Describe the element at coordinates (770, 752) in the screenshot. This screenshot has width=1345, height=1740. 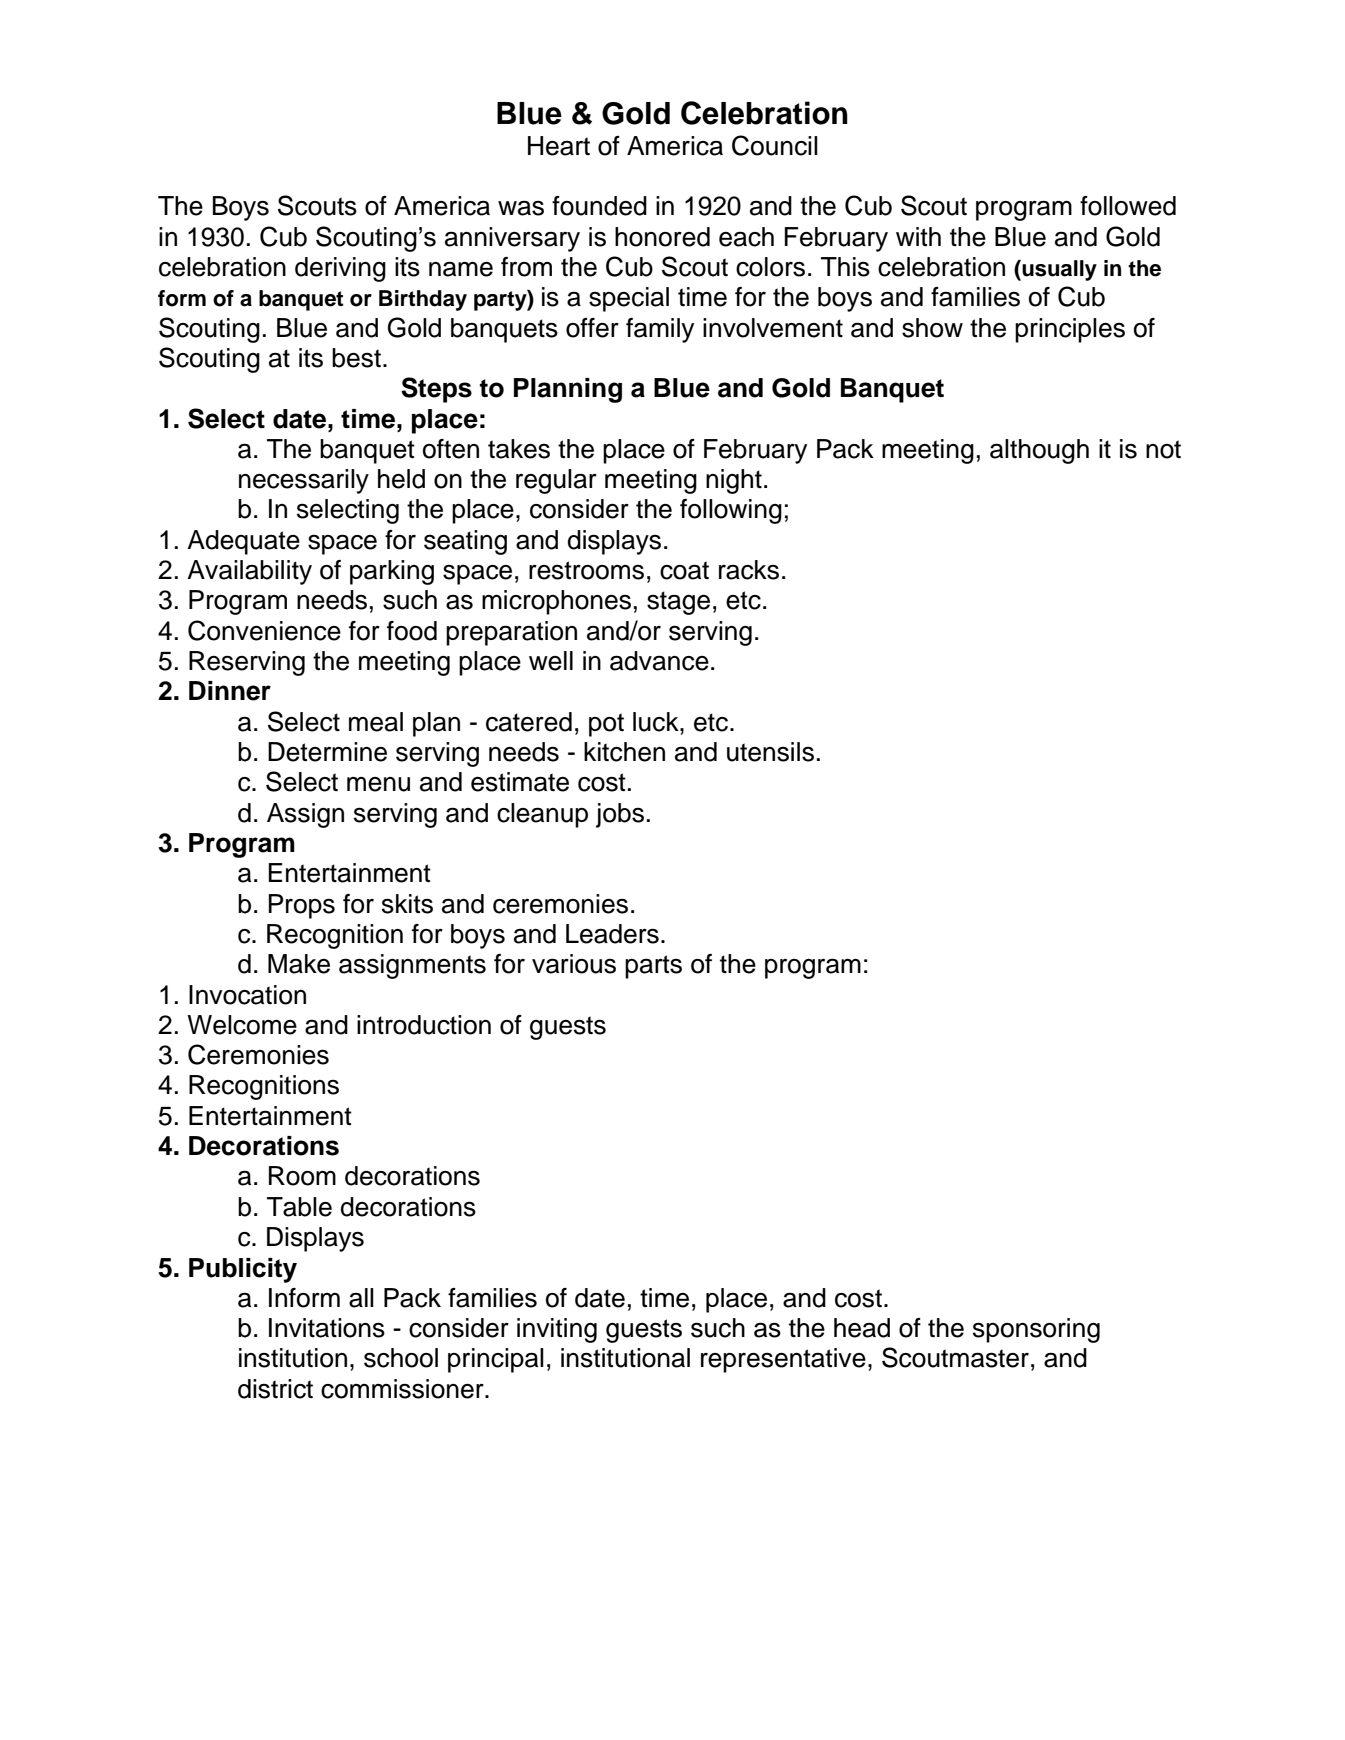
I see `utensils` at that location.
